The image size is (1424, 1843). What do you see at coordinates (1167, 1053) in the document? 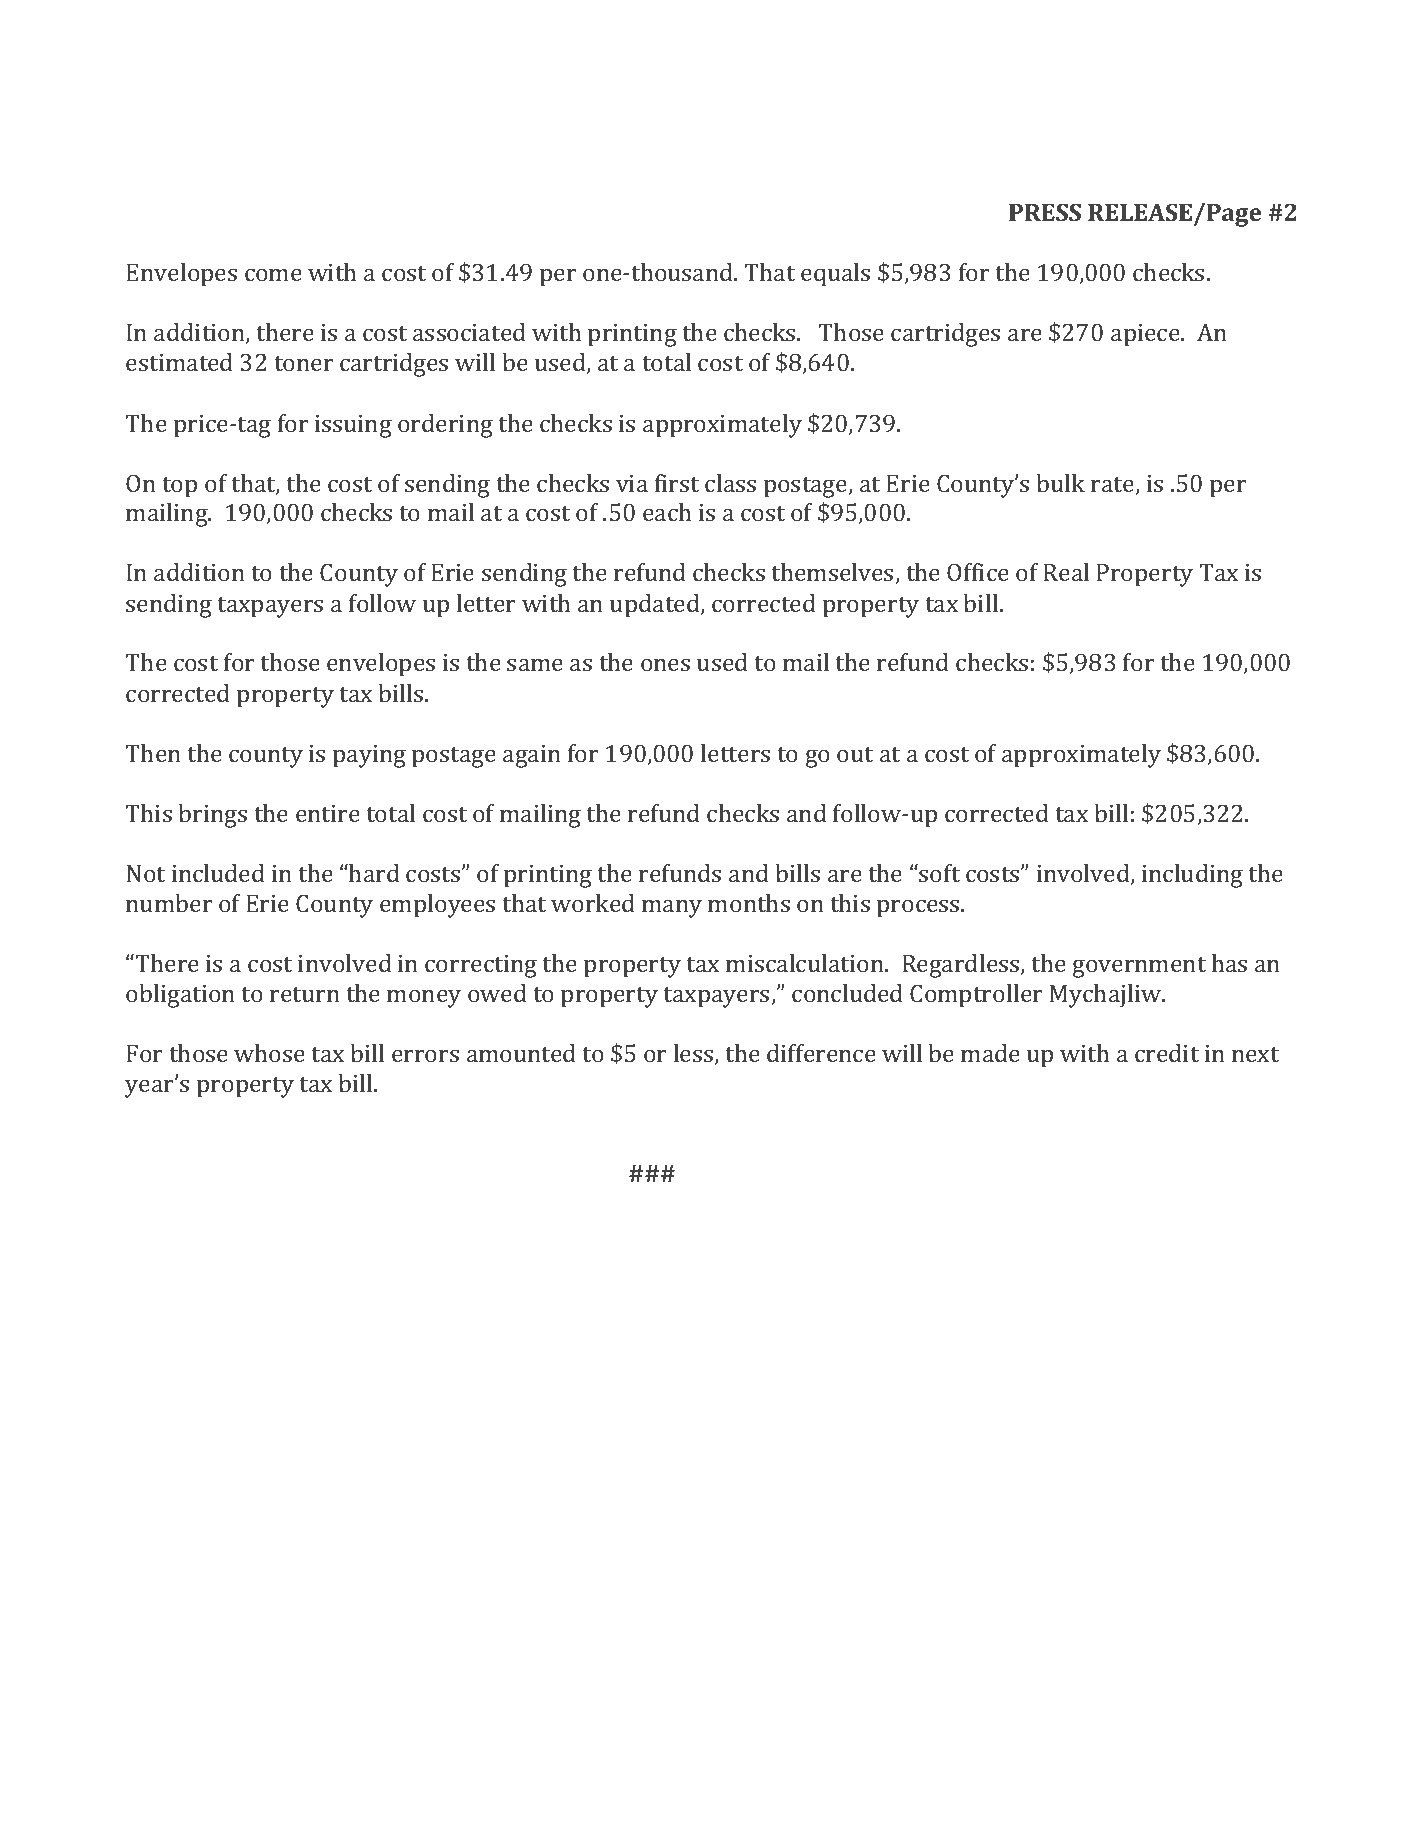
I see `credit` at bounding box center [1167, 1053].
